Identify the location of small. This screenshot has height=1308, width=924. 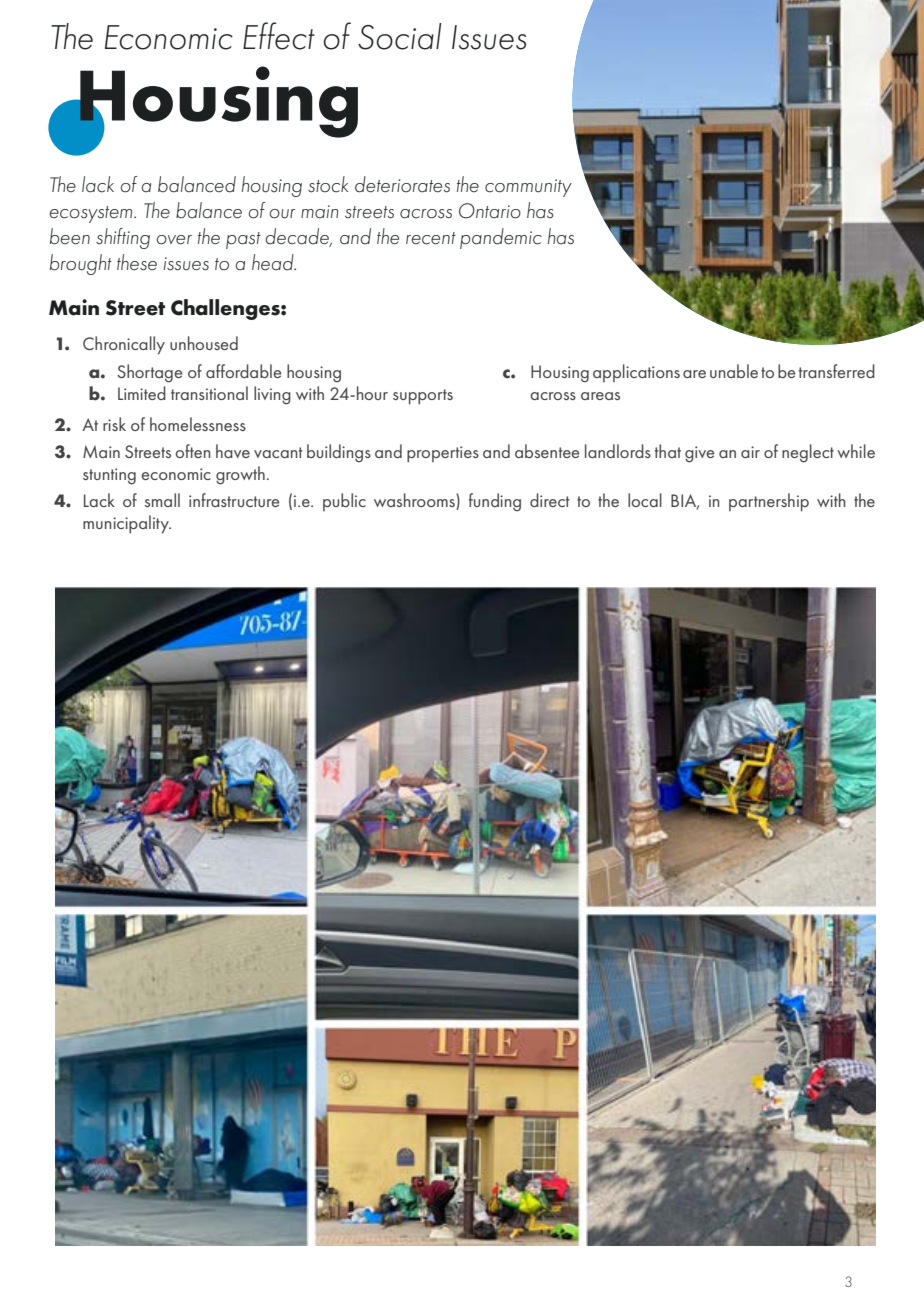
(162, 500).
